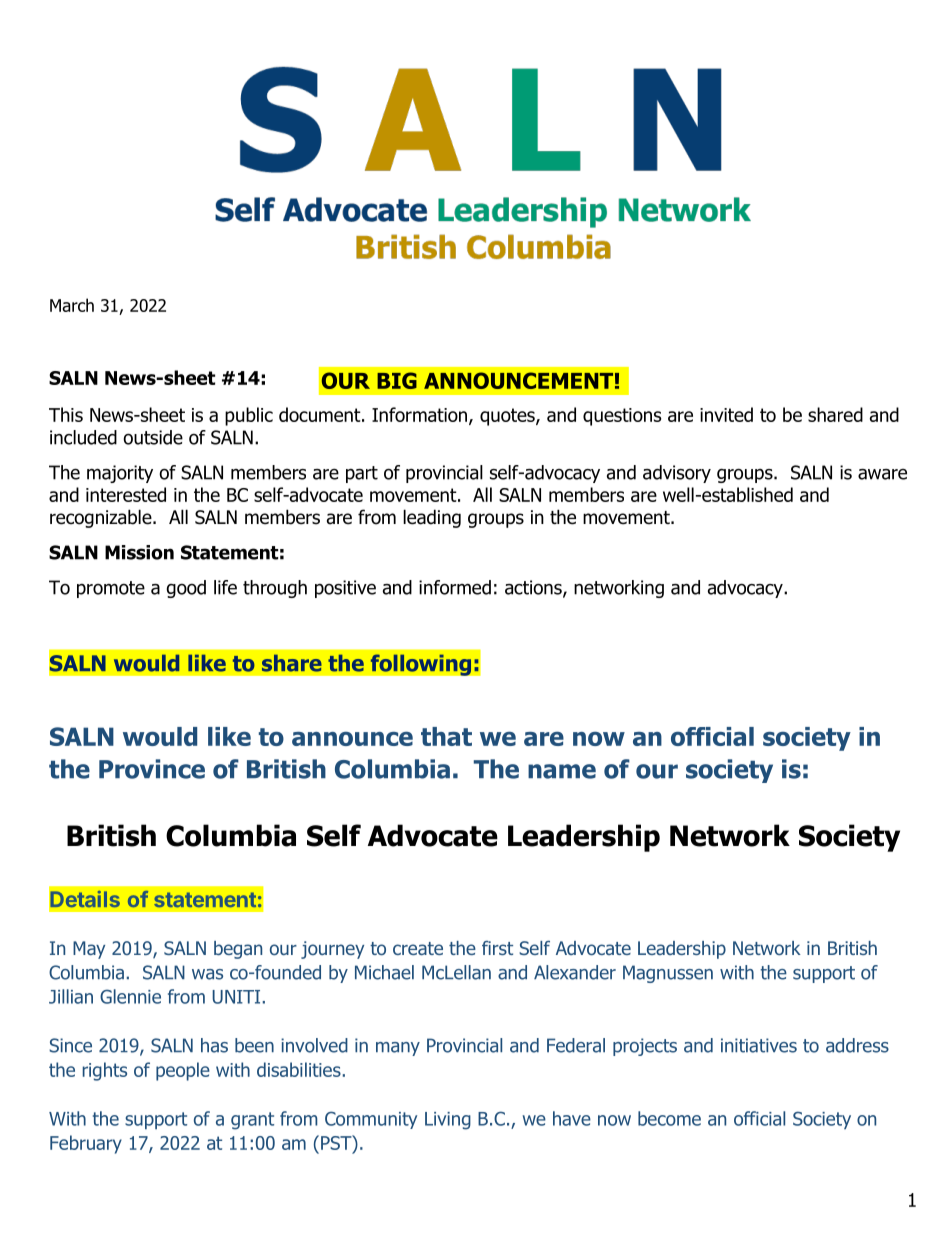 The height and width of the image is (1233, 952). What do you see at coordinates (668, 974) in the image?
I see `Magnussen` at bounding box center [668, 974].
